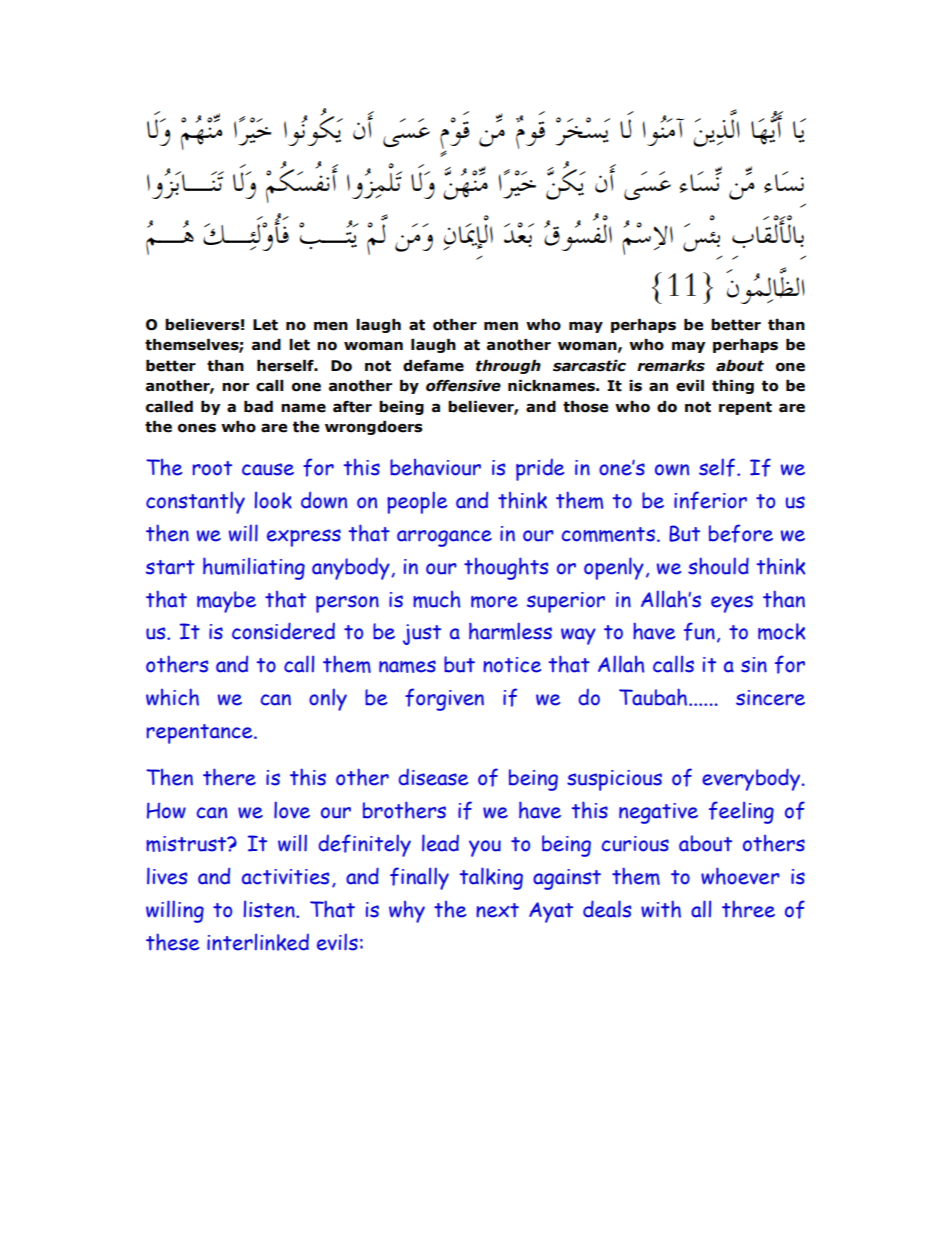 The height and width of the screenshot is (1233, 952). Describe the element at coordinates (497, 910) in the screenshot. I see `next` at that location.
